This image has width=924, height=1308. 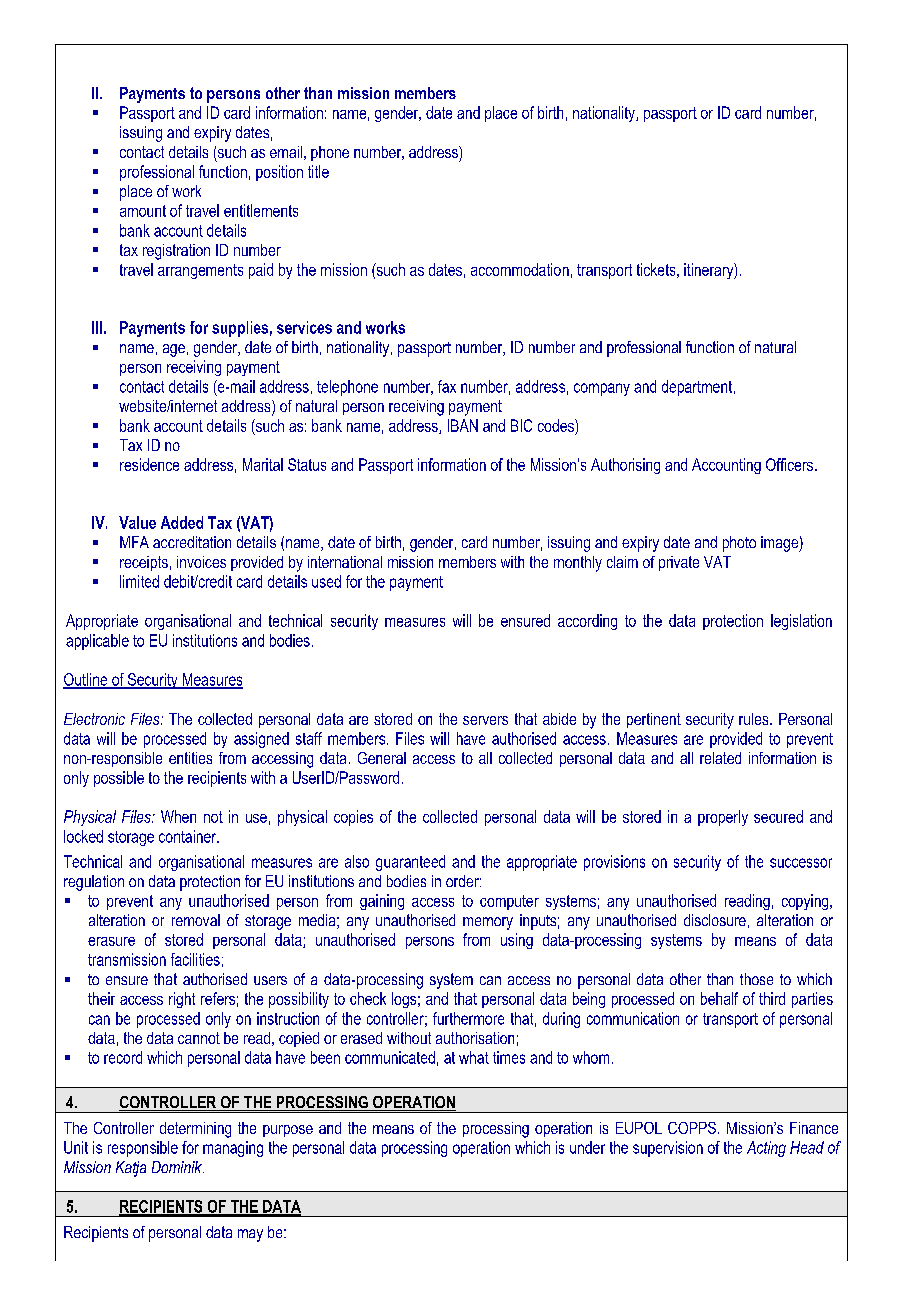 I want to click on Electronic, so click(x=94, y=719).
